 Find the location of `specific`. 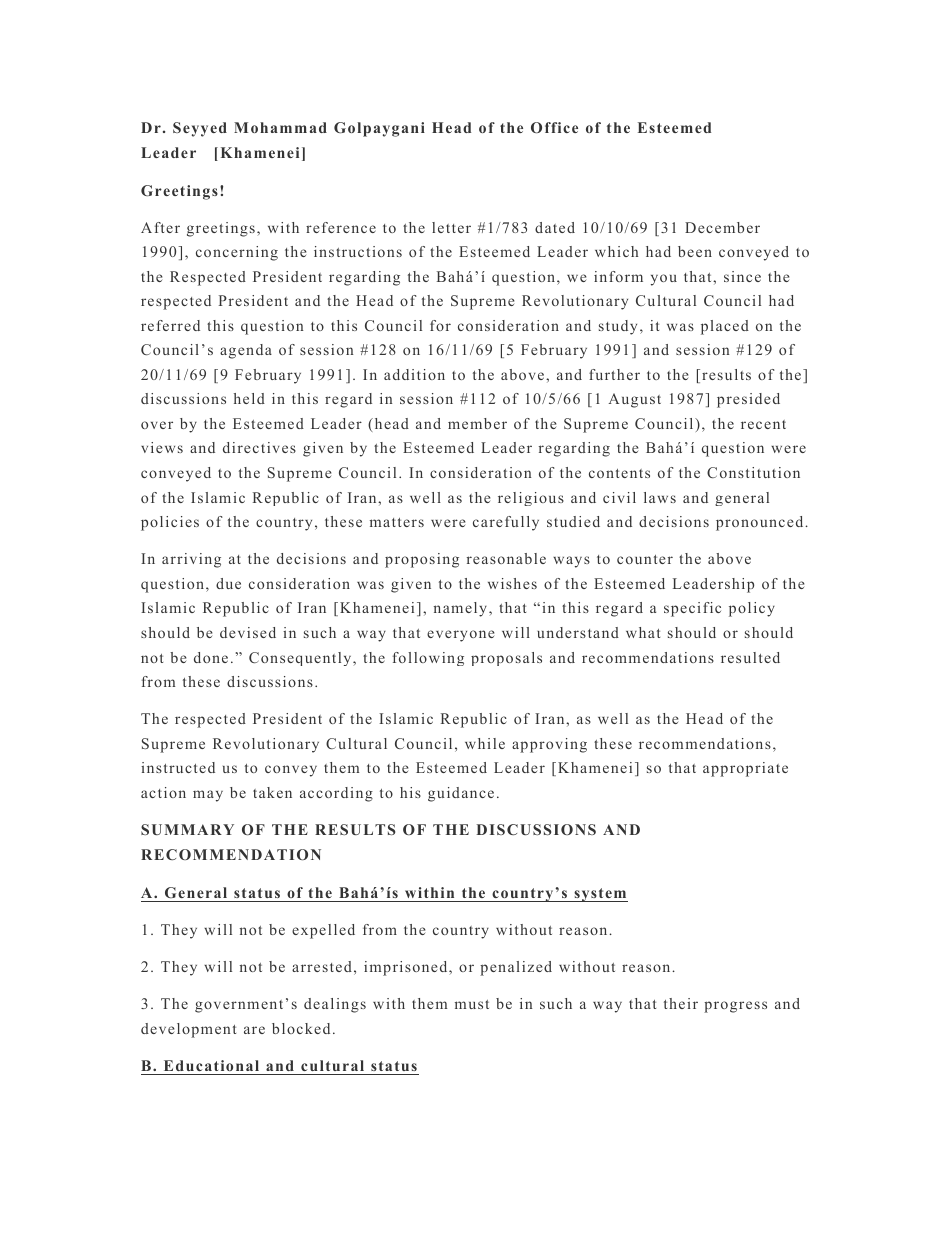

specific is located at coordinates (692, 609).
